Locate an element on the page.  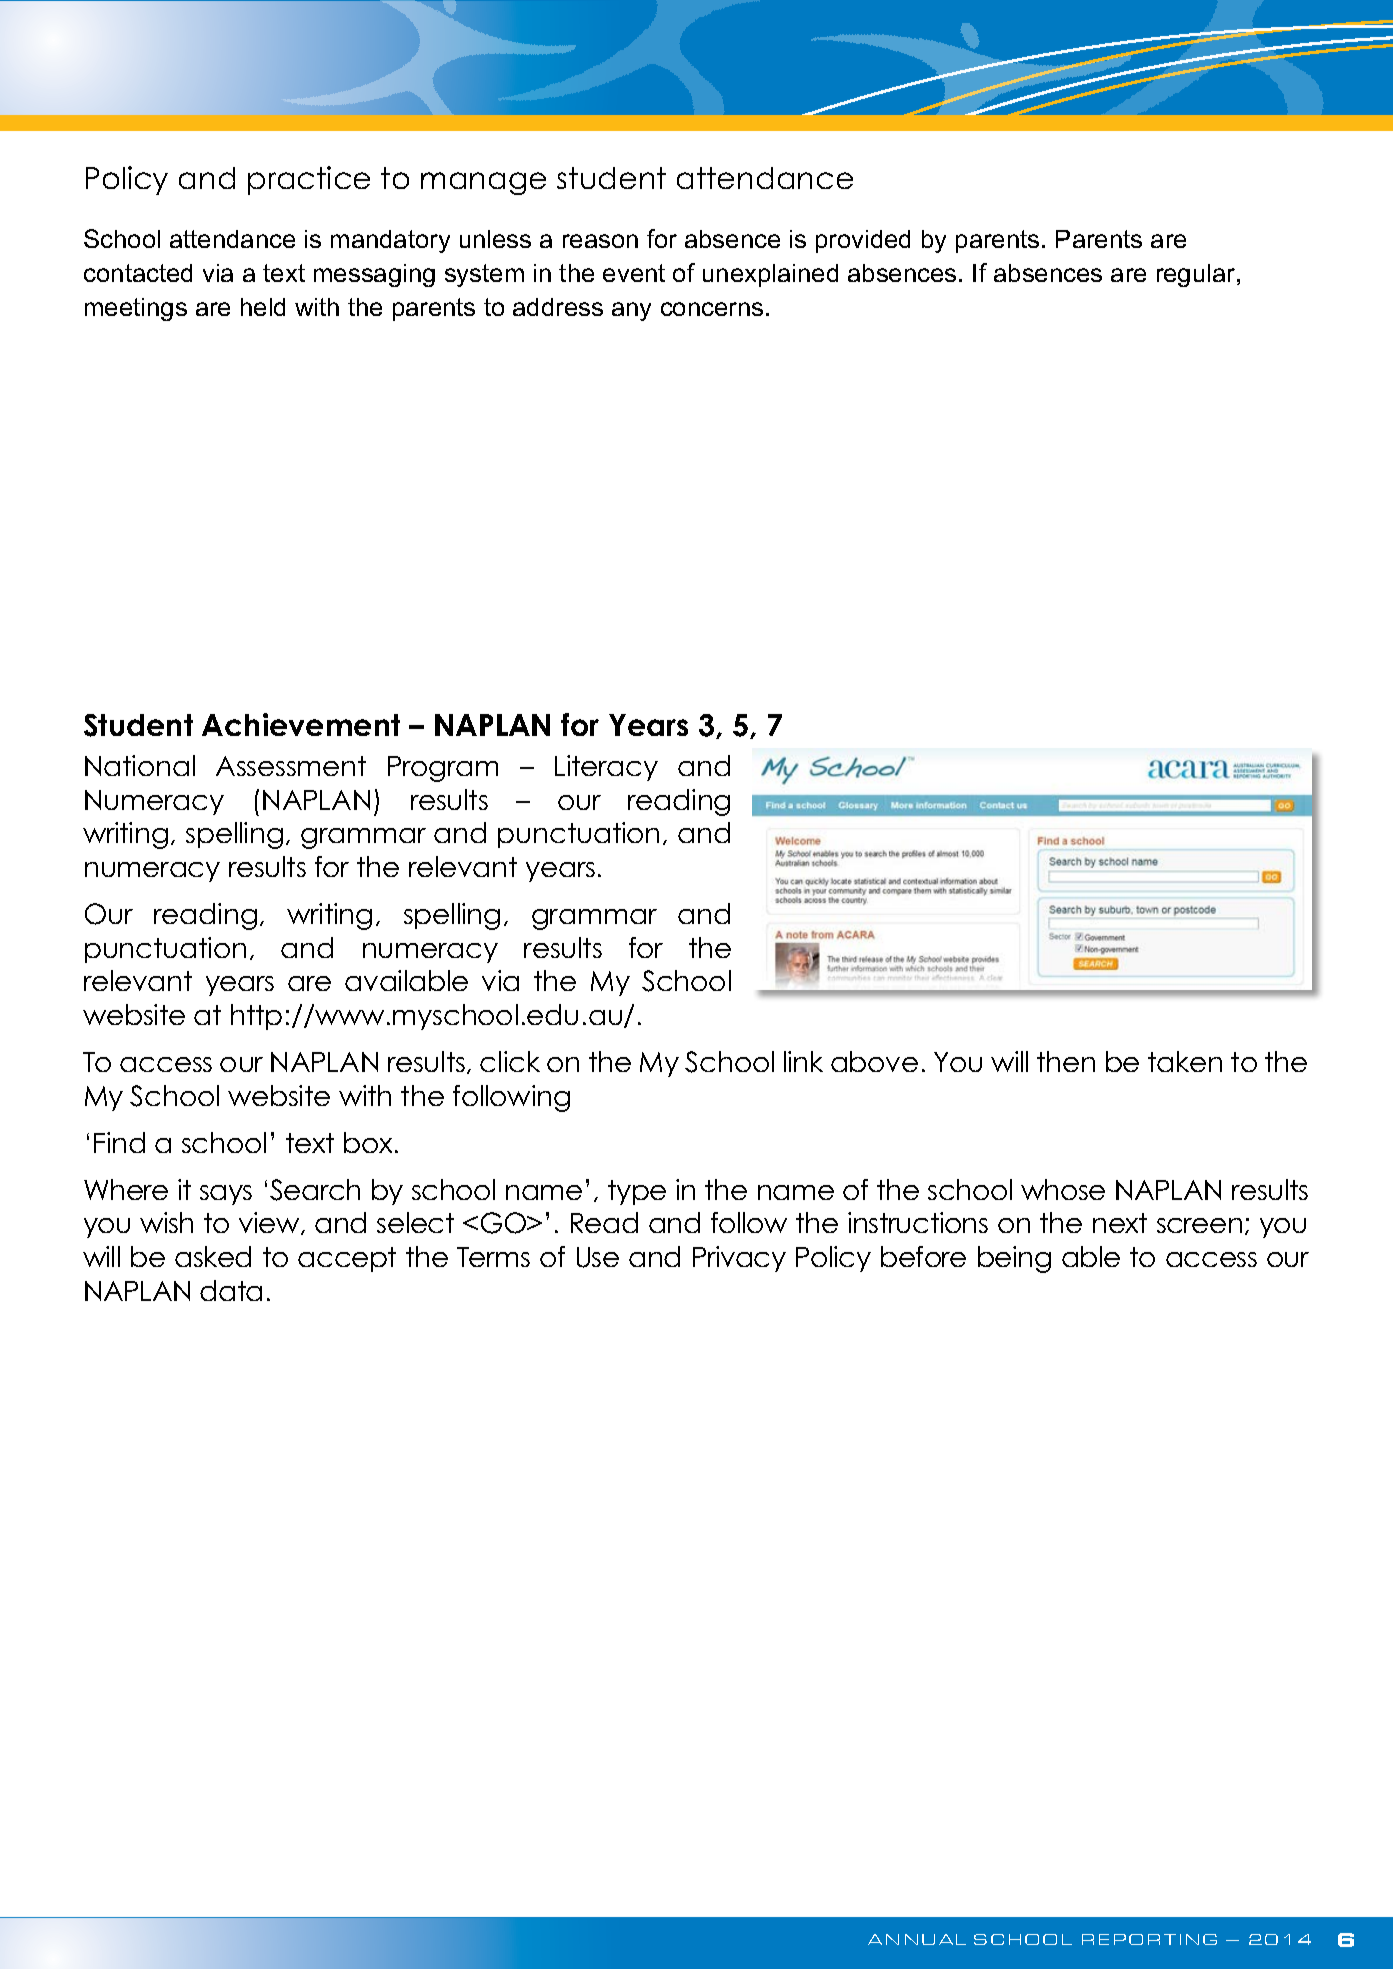
National is located at coordinates (140, 765).
